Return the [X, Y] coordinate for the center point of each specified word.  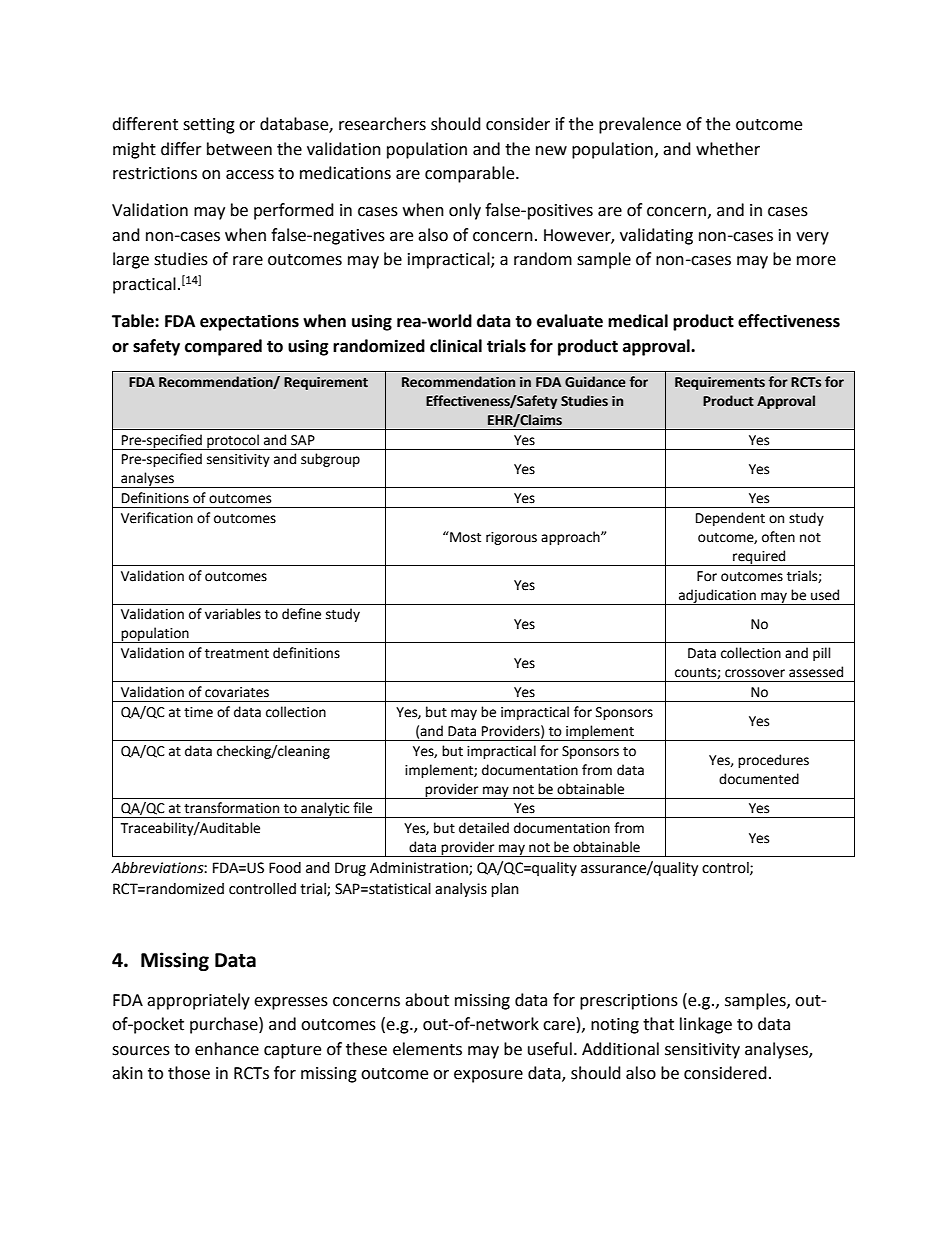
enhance [227, 1049]
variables [233, 614]
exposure [488, 1076]
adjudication [717, 597]
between [239, 149]
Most [464, 537]
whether [728, 149]
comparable [471, 174]
